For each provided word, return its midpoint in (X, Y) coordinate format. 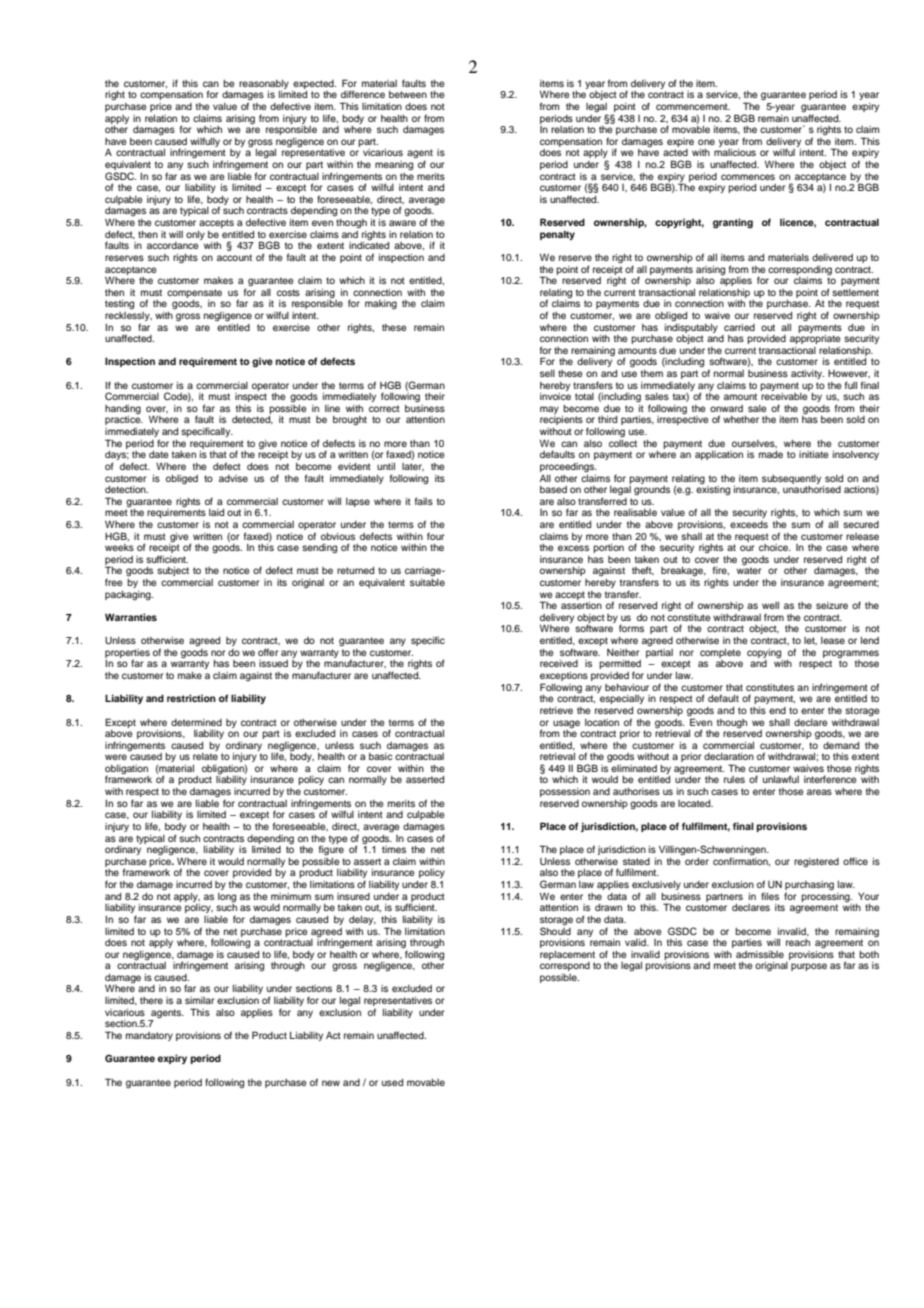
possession (565, 792)
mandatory (149, 1036)
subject (173, 571)
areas (819, 792)
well (770, 605)
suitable (427, 581)
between (408, 94)
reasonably (264, 84)
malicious (735, 152)
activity (807, 374)
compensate (194, 293)
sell (547, 373)
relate (205, 756)
